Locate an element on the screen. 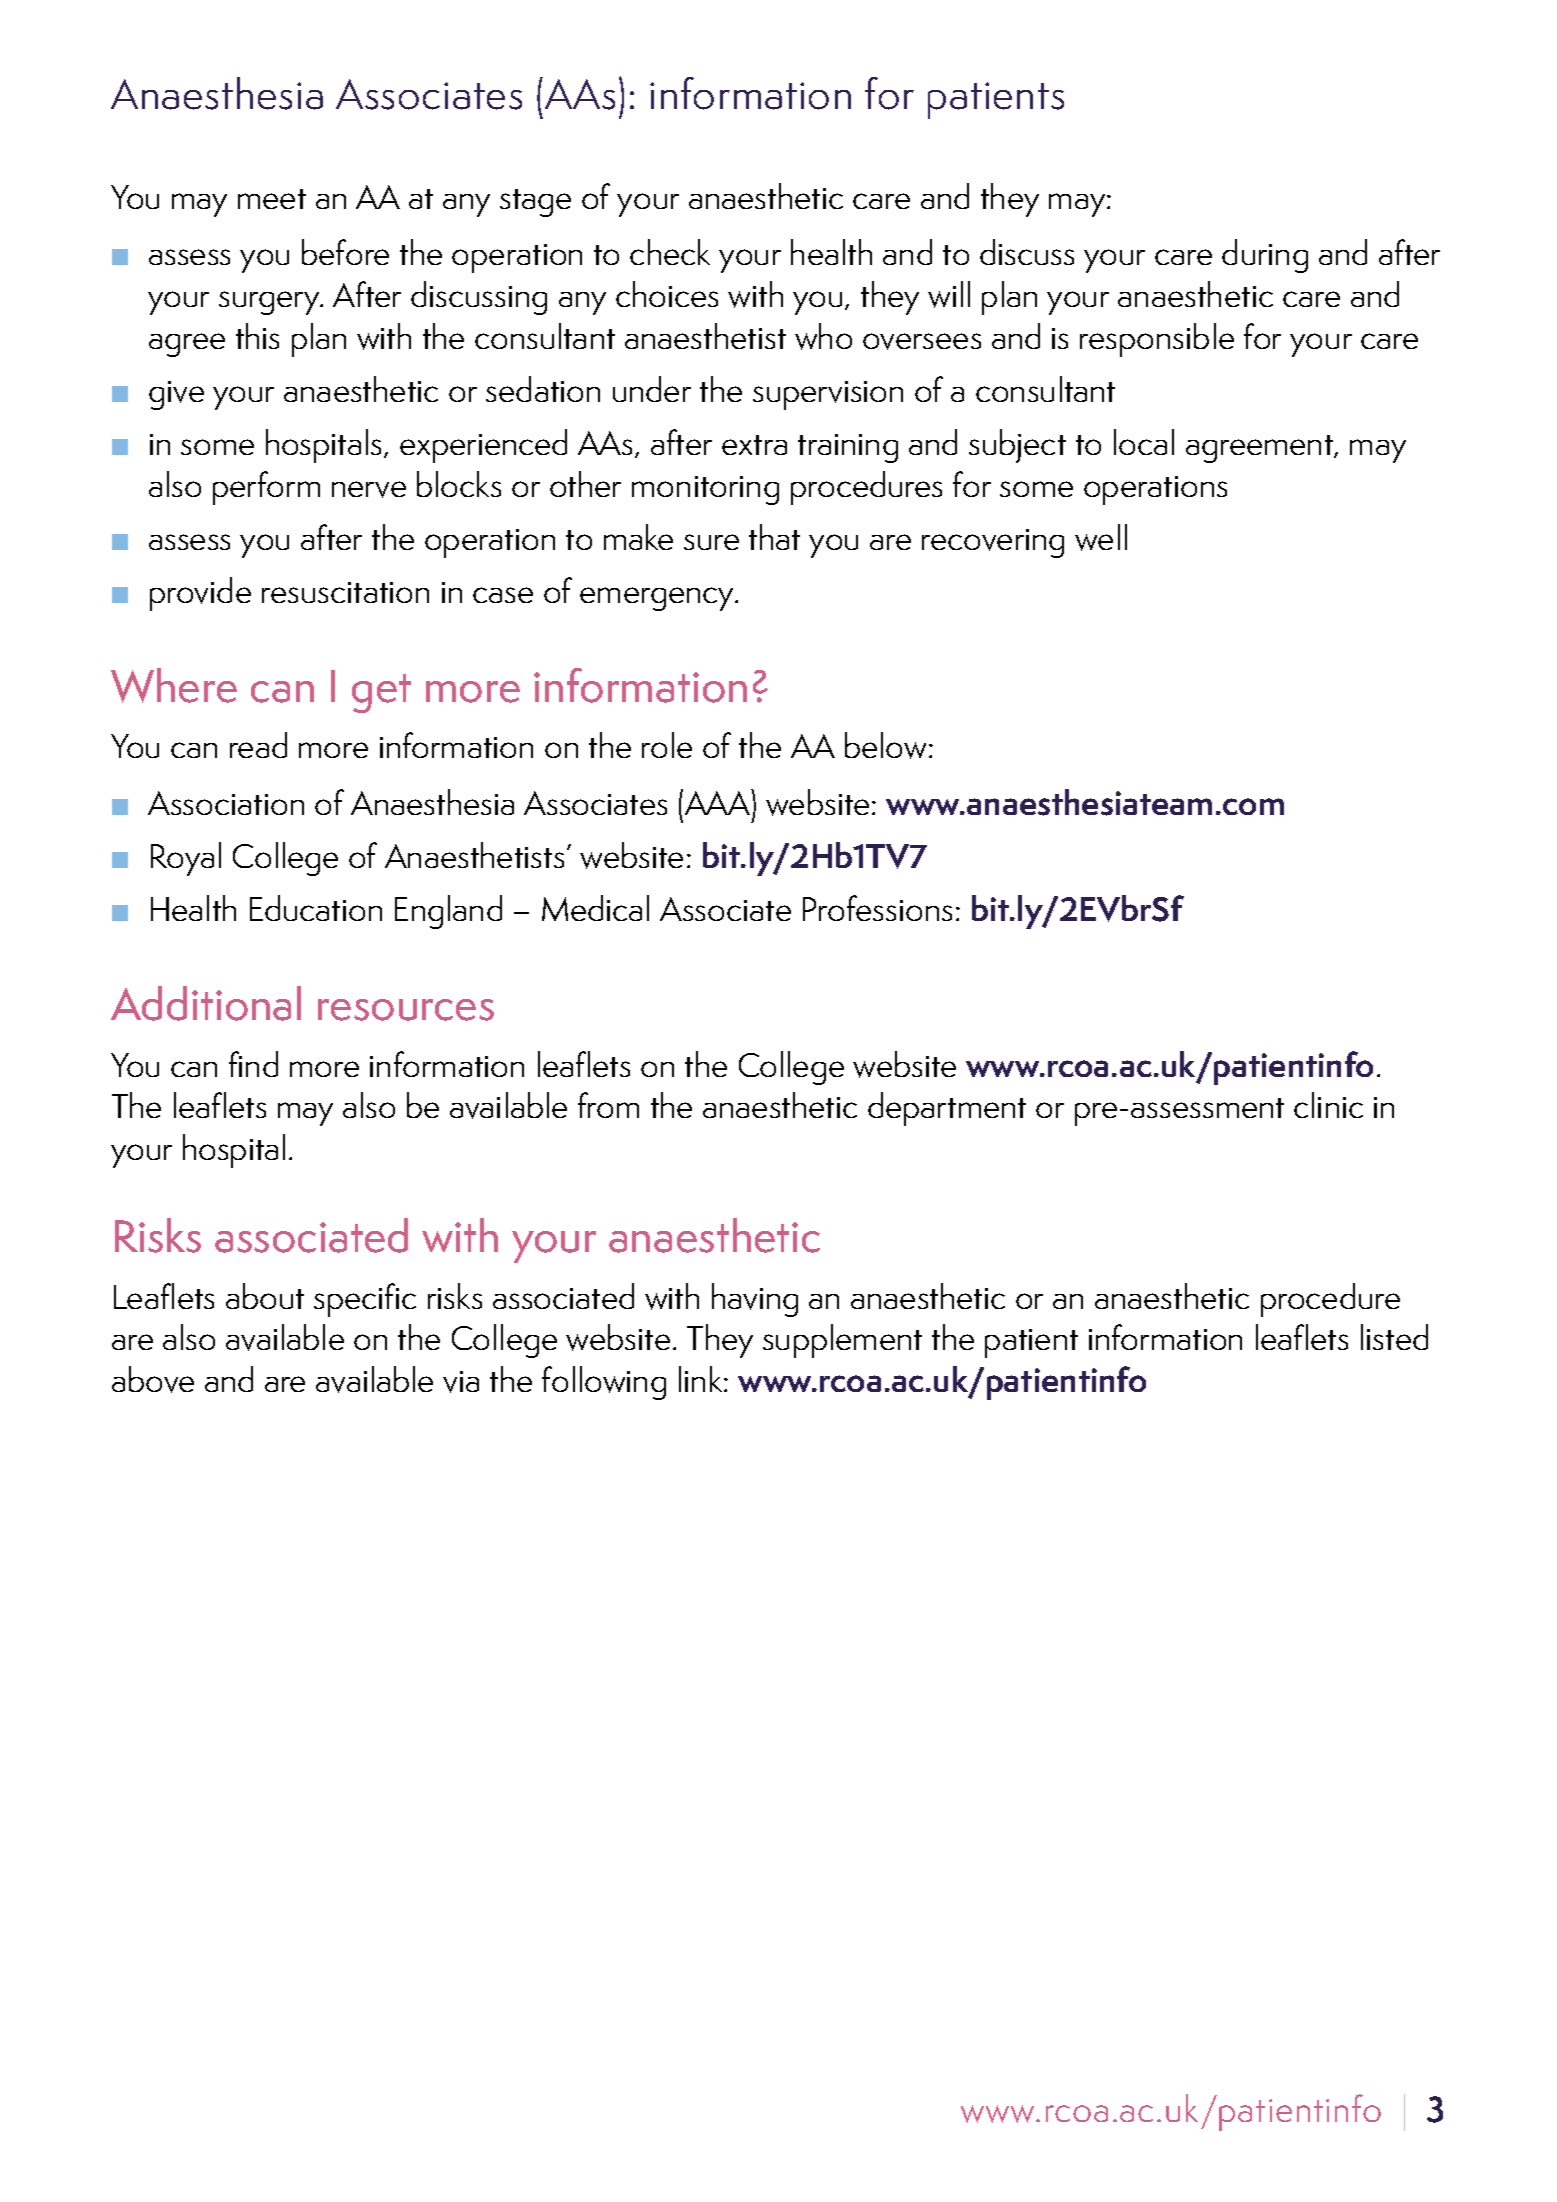 Image resolution: width=1557 pixels, height=2202 pixels. emergency is located at coordinates (658, 599).
